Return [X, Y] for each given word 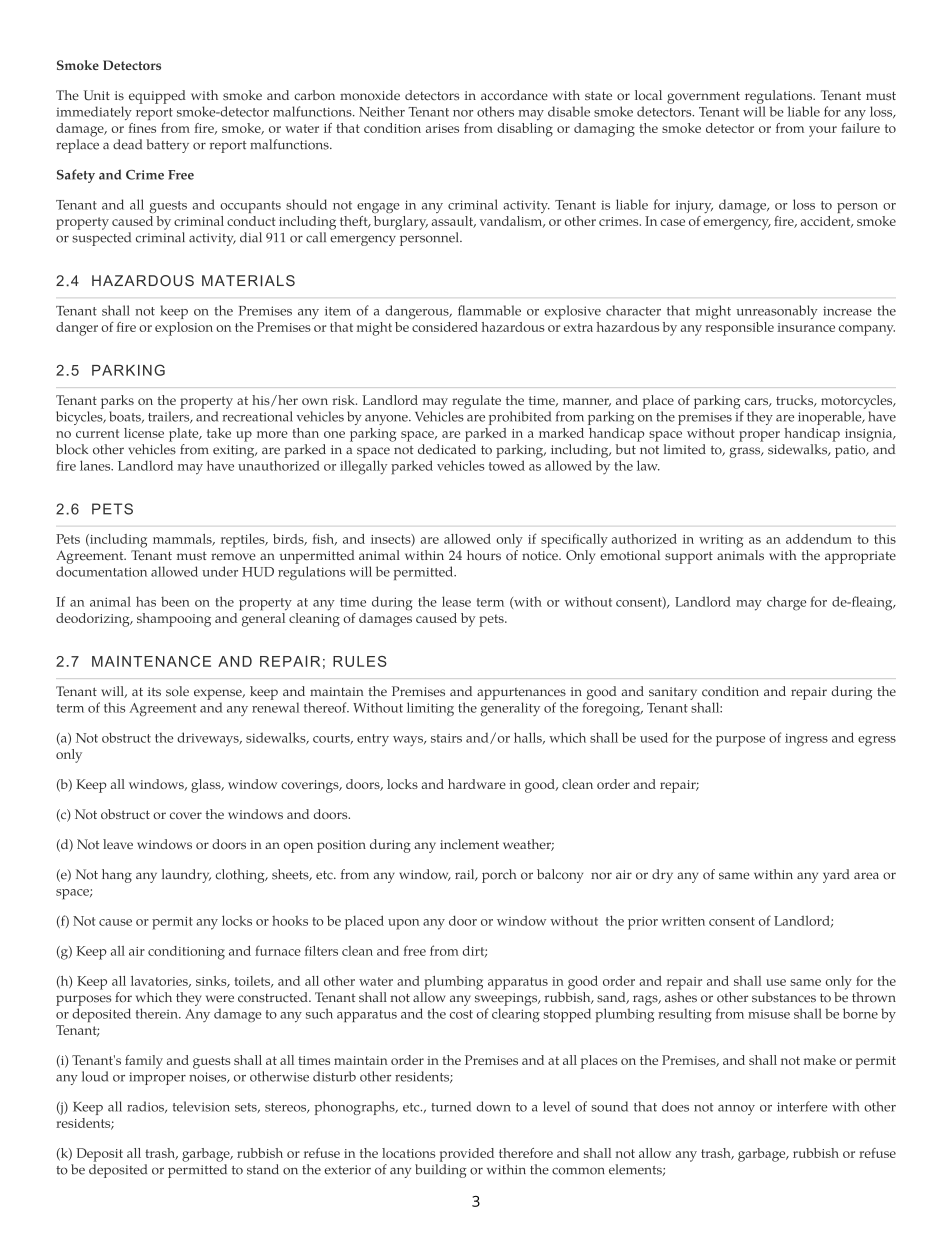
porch [499, 876]
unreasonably [777, 312]
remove [233, 557]
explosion [184, 329]
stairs [446, 738]
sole [177, 691]
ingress [806, 740]
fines [142, 128]
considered [445, 327]
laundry [186, 876]
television [201, 1106]
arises [442, 128]
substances [784, 997]
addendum [819, 539]
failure [860, 128]
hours [484, 555]
